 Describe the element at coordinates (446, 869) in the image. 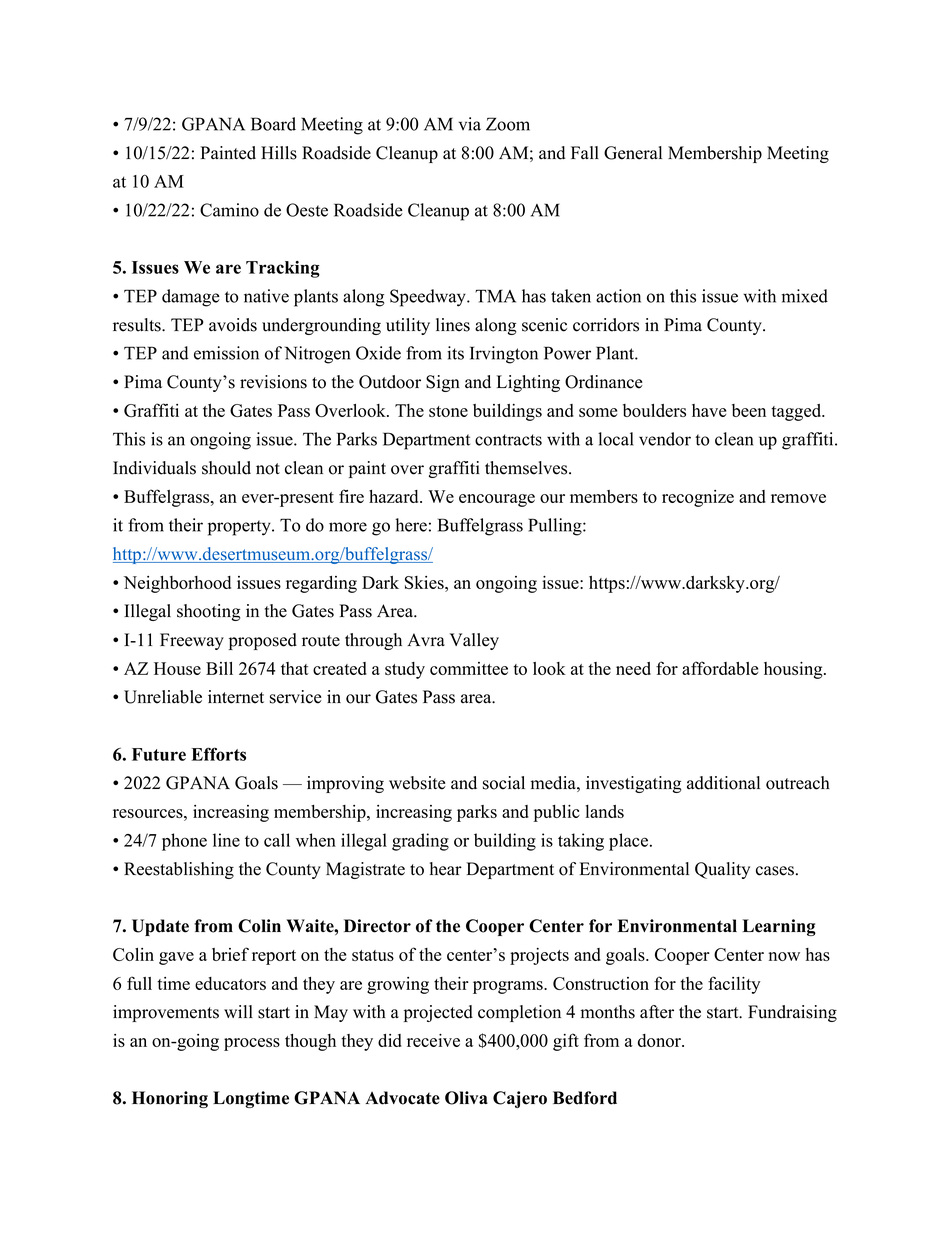

I see `hear` at that location.
